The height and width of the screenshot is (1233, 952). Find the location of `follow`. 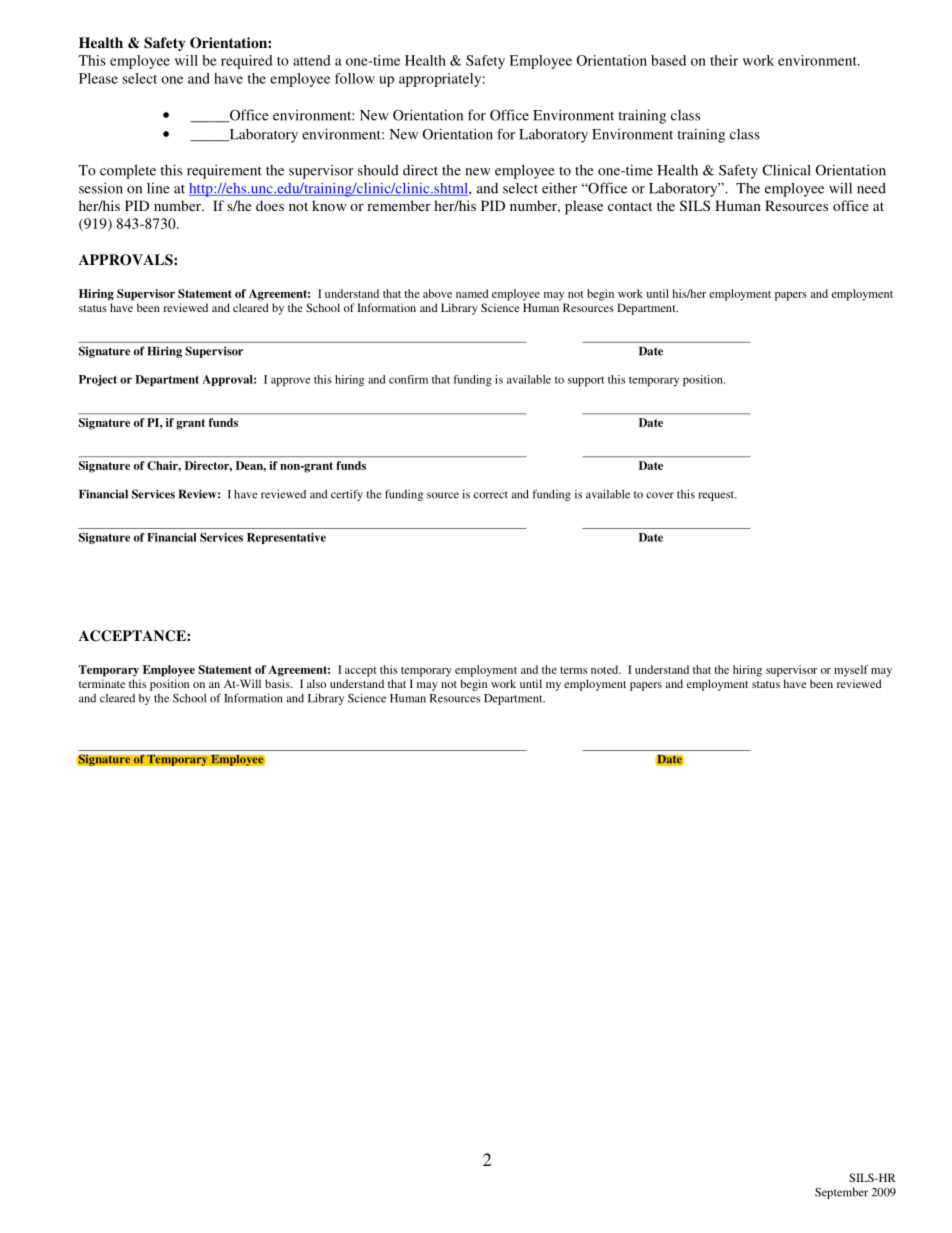

follow is located at coordinates (355, 78).
